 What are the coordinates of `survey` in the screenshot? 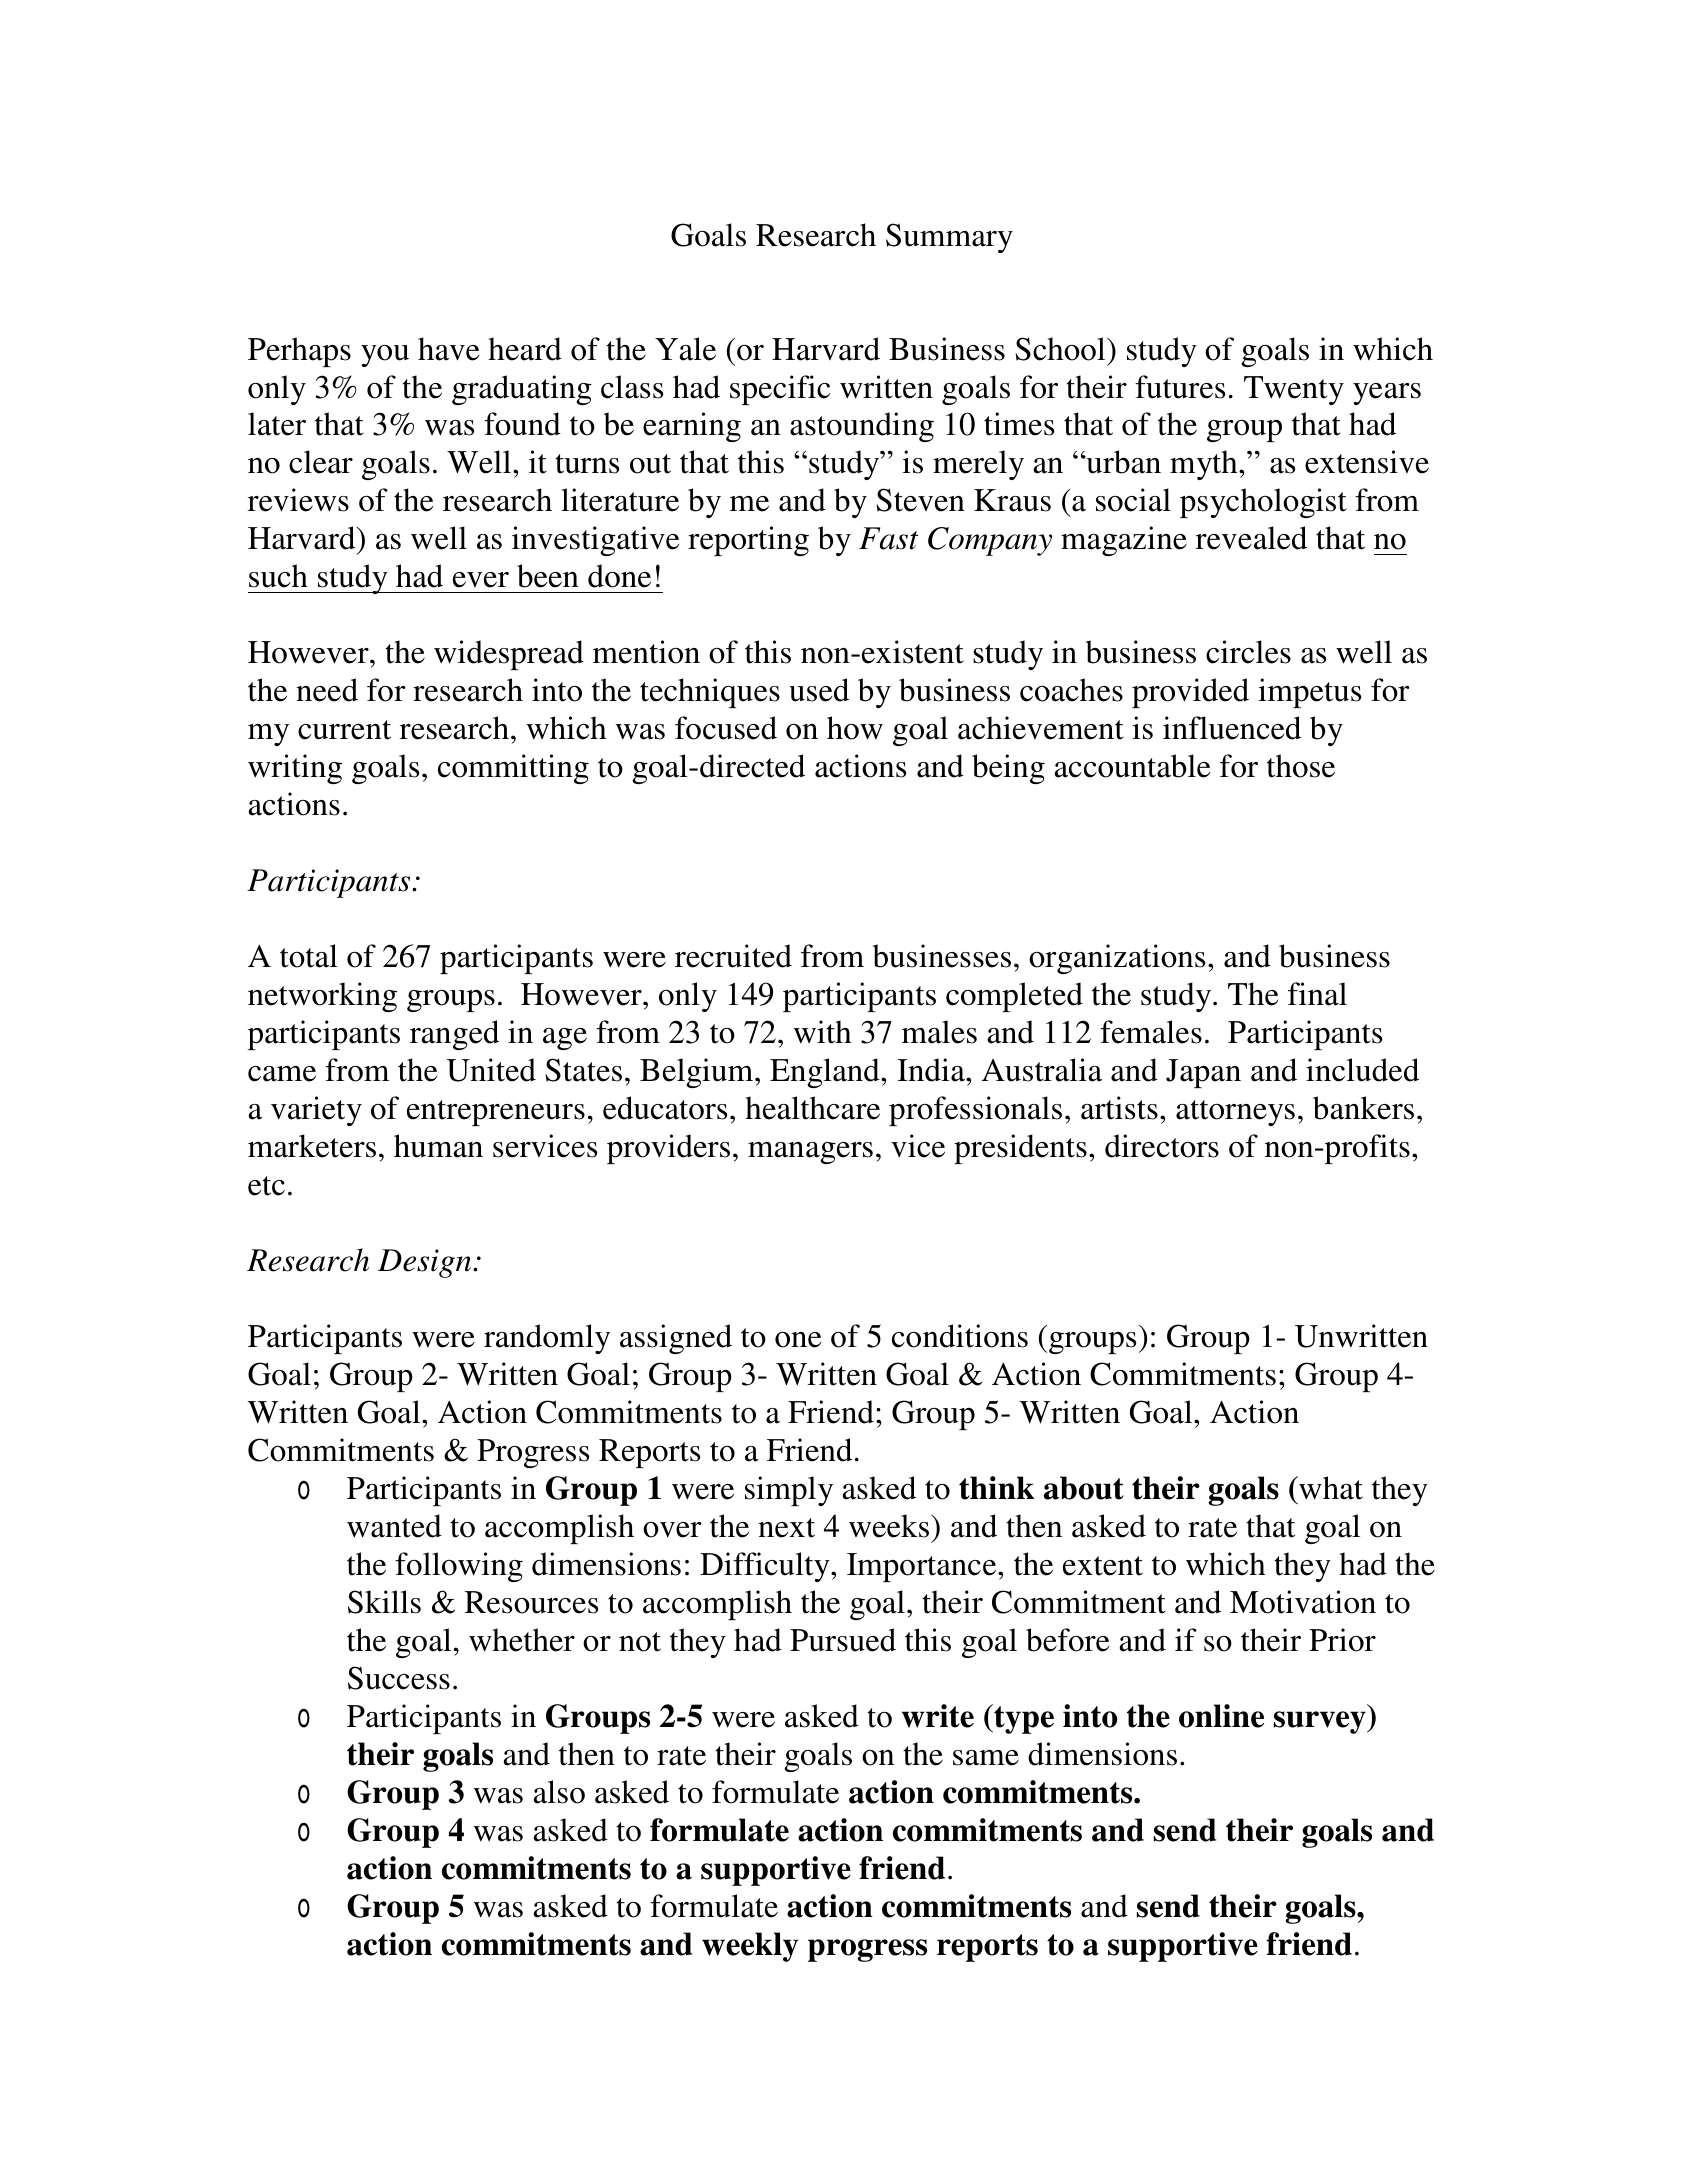 It's located at (1321, 1722).
